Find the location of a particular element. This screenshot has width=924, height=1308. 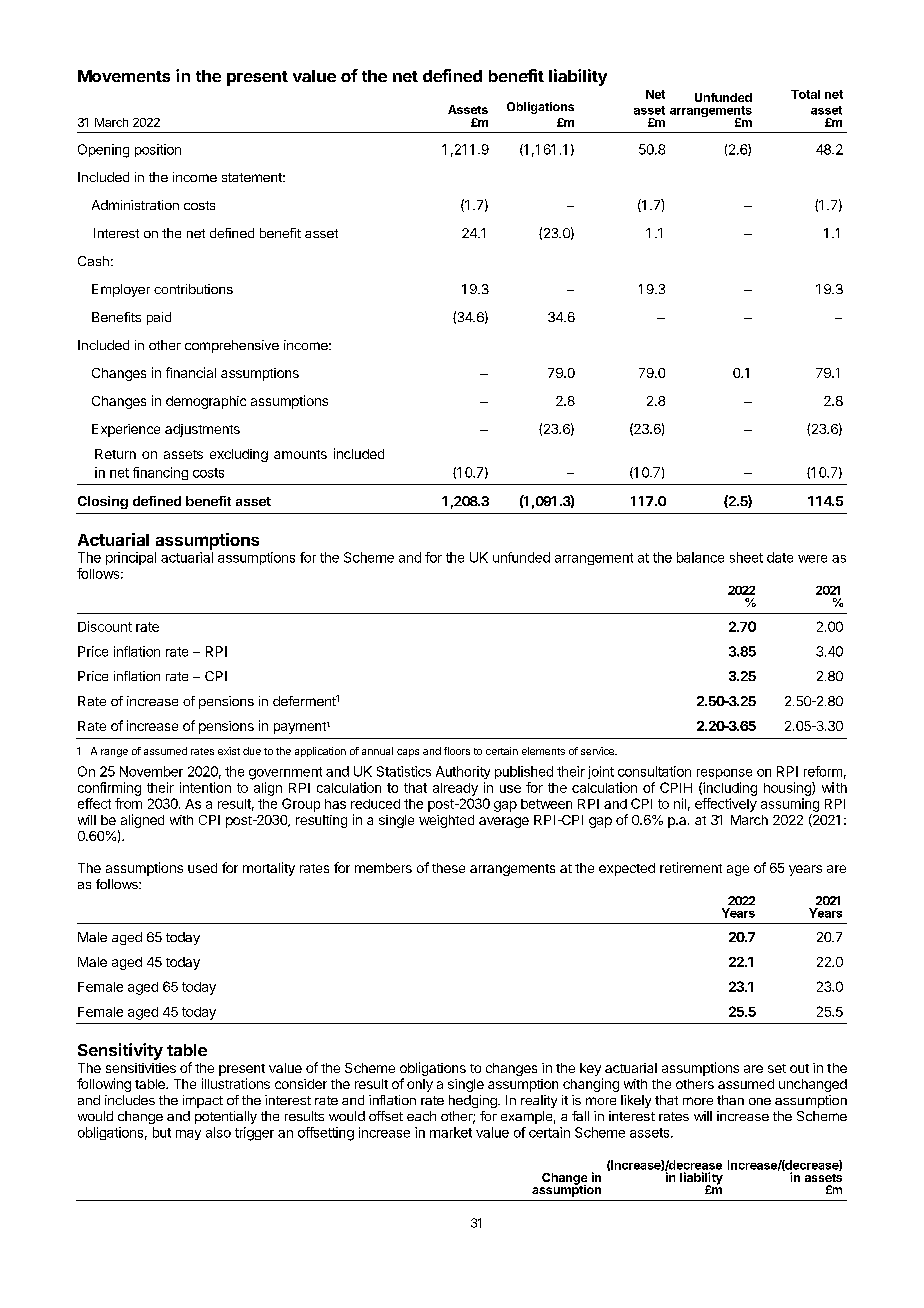

sheet is located at coordinates (746, 557).
